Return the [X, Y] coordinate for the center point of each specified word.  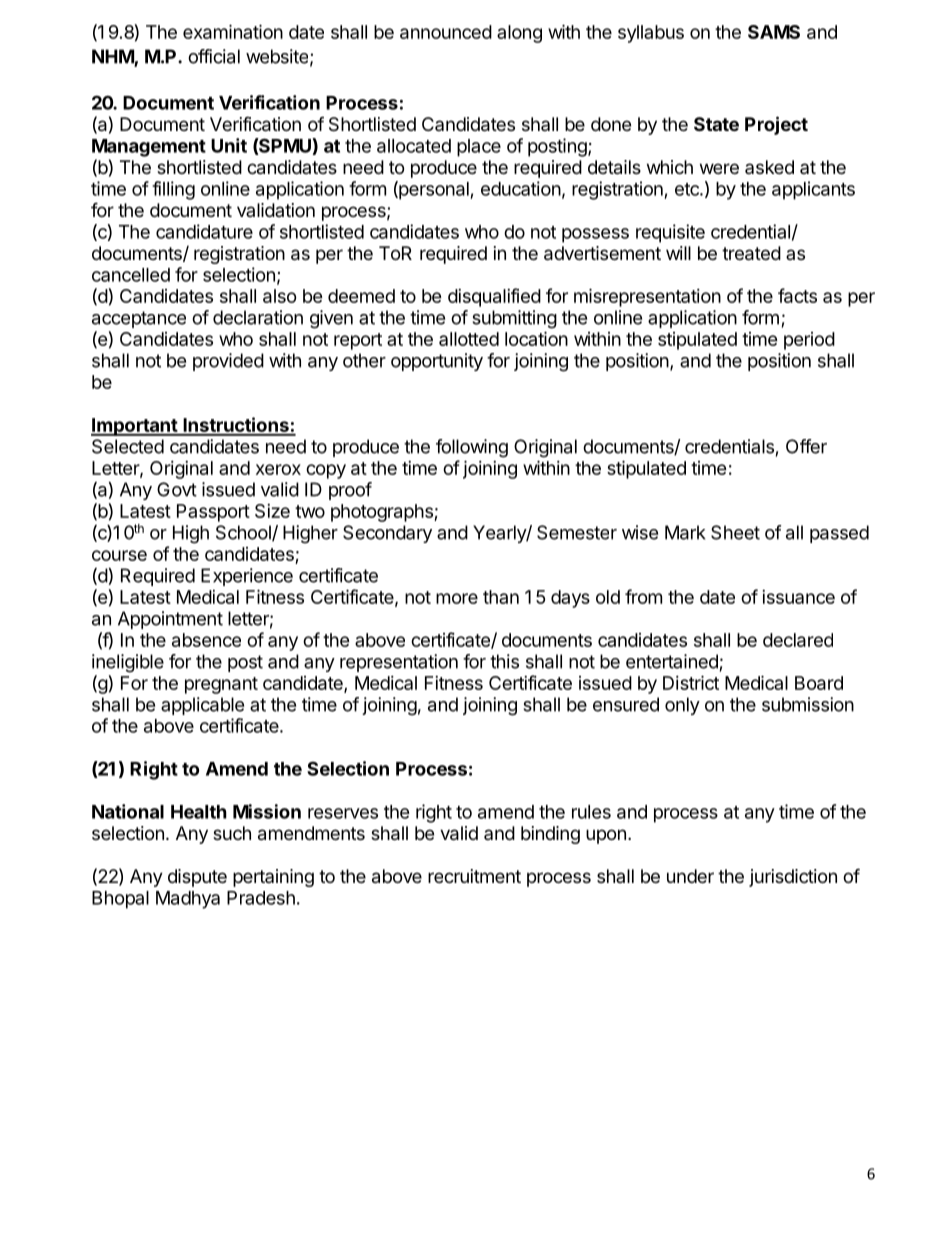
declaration [258, 317]
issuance [798, 597]
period [809, 341]
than [501, 597]
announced [446, 32]
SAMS [774, 32]
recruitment [474, 876]
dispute [197, 878]
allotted [469, 339]
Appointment [170, 620]
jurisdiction [793, 878]
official [214, 56]
